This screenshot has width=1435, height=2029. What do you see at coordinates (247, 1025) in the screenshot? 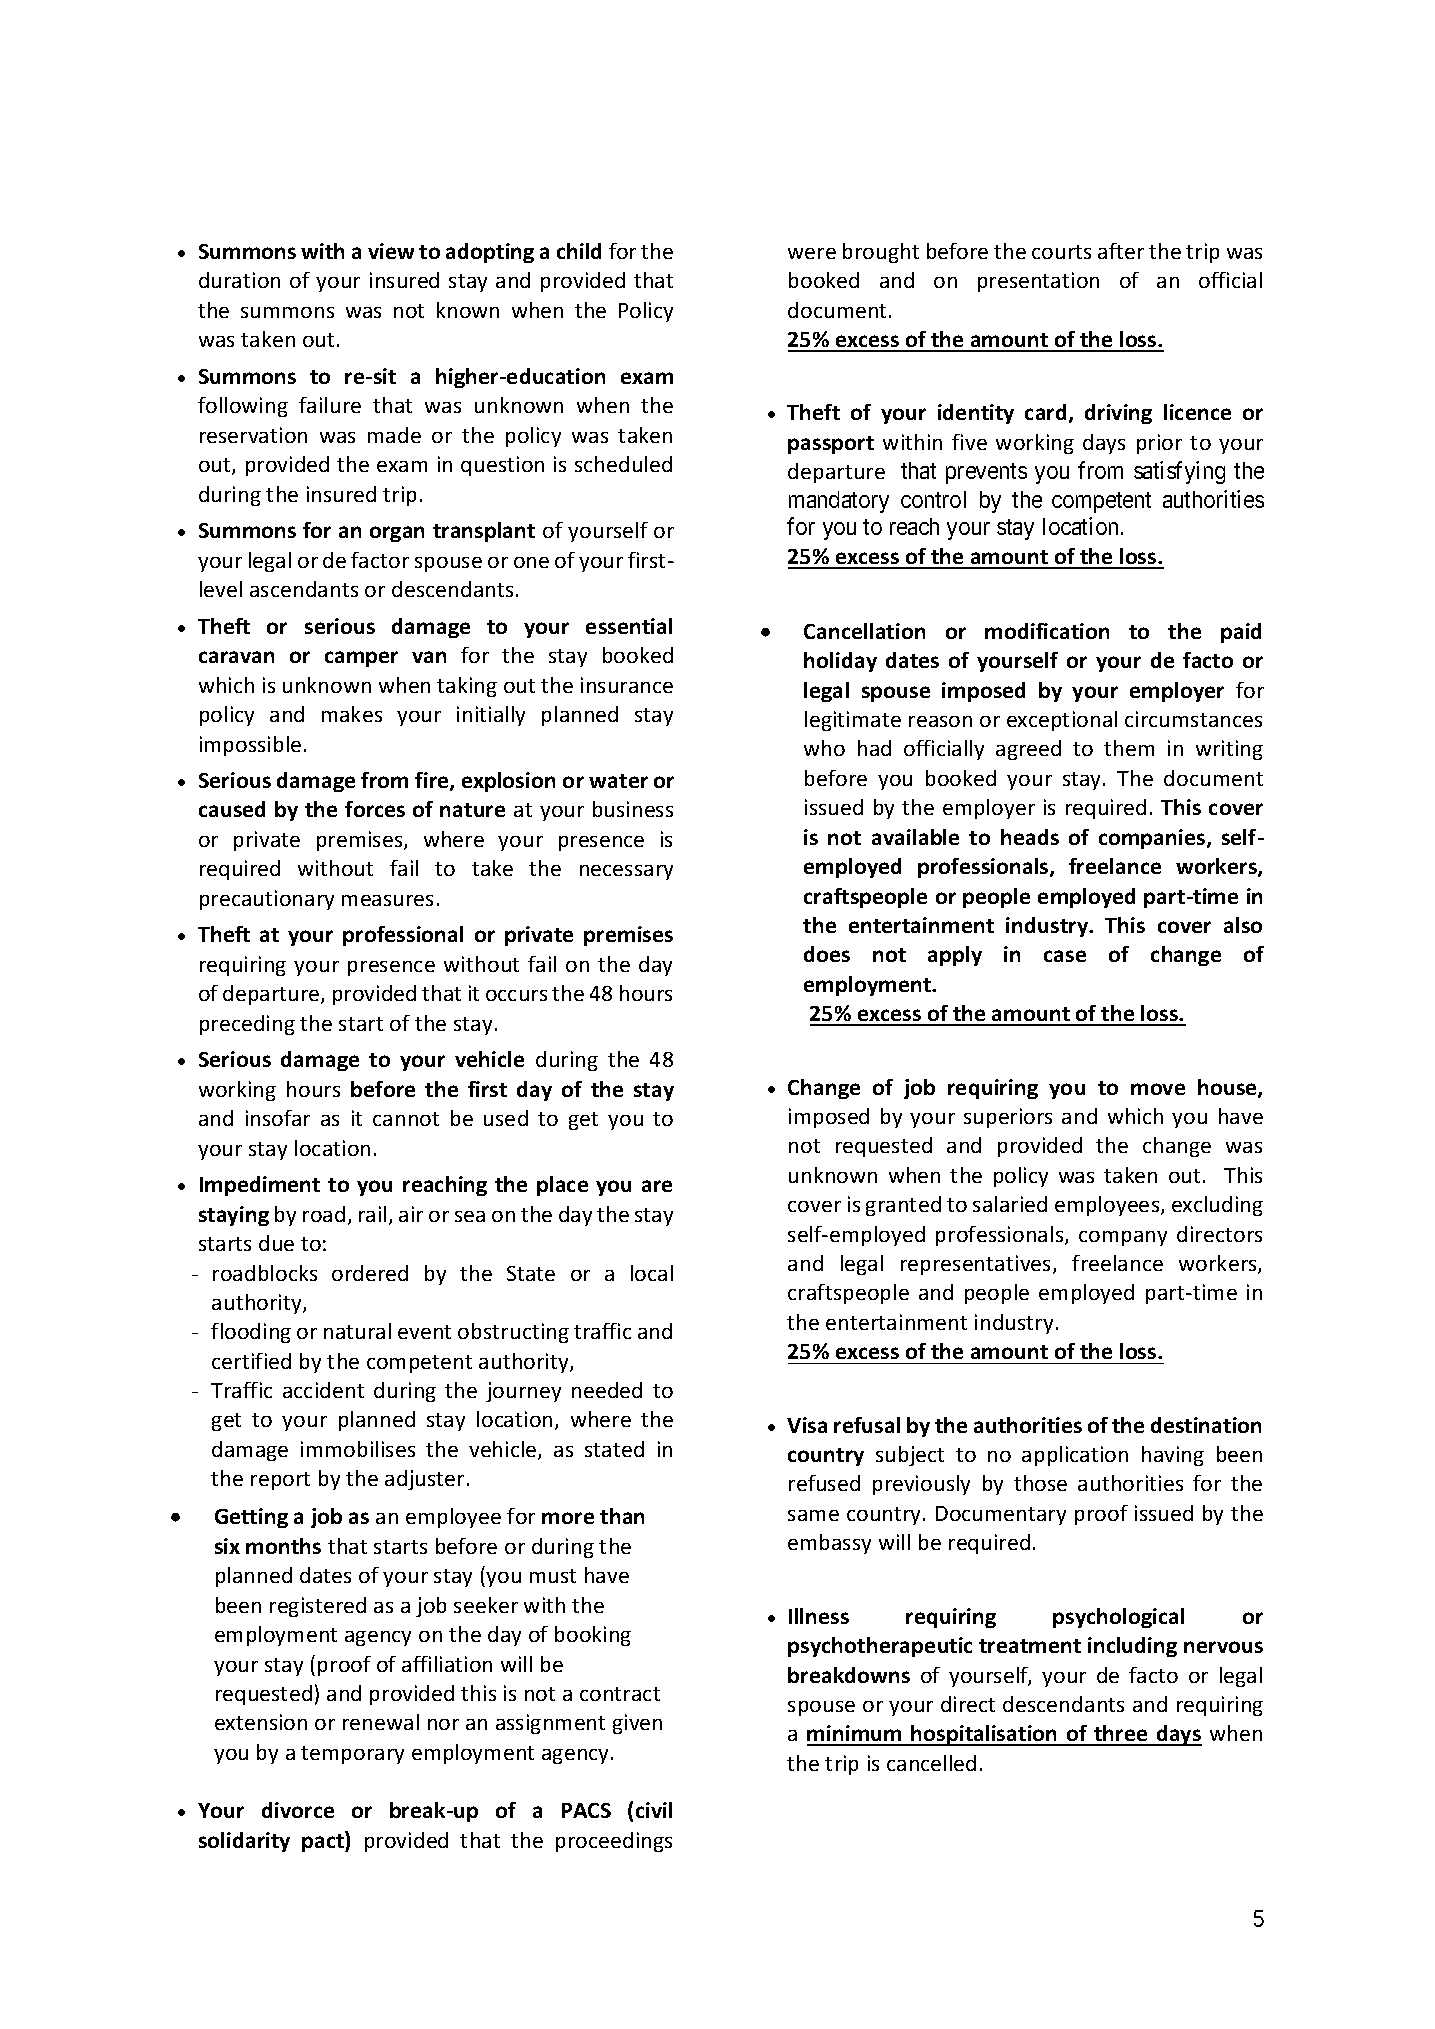
I see `preceding` at bounding box center [247, 1025].
